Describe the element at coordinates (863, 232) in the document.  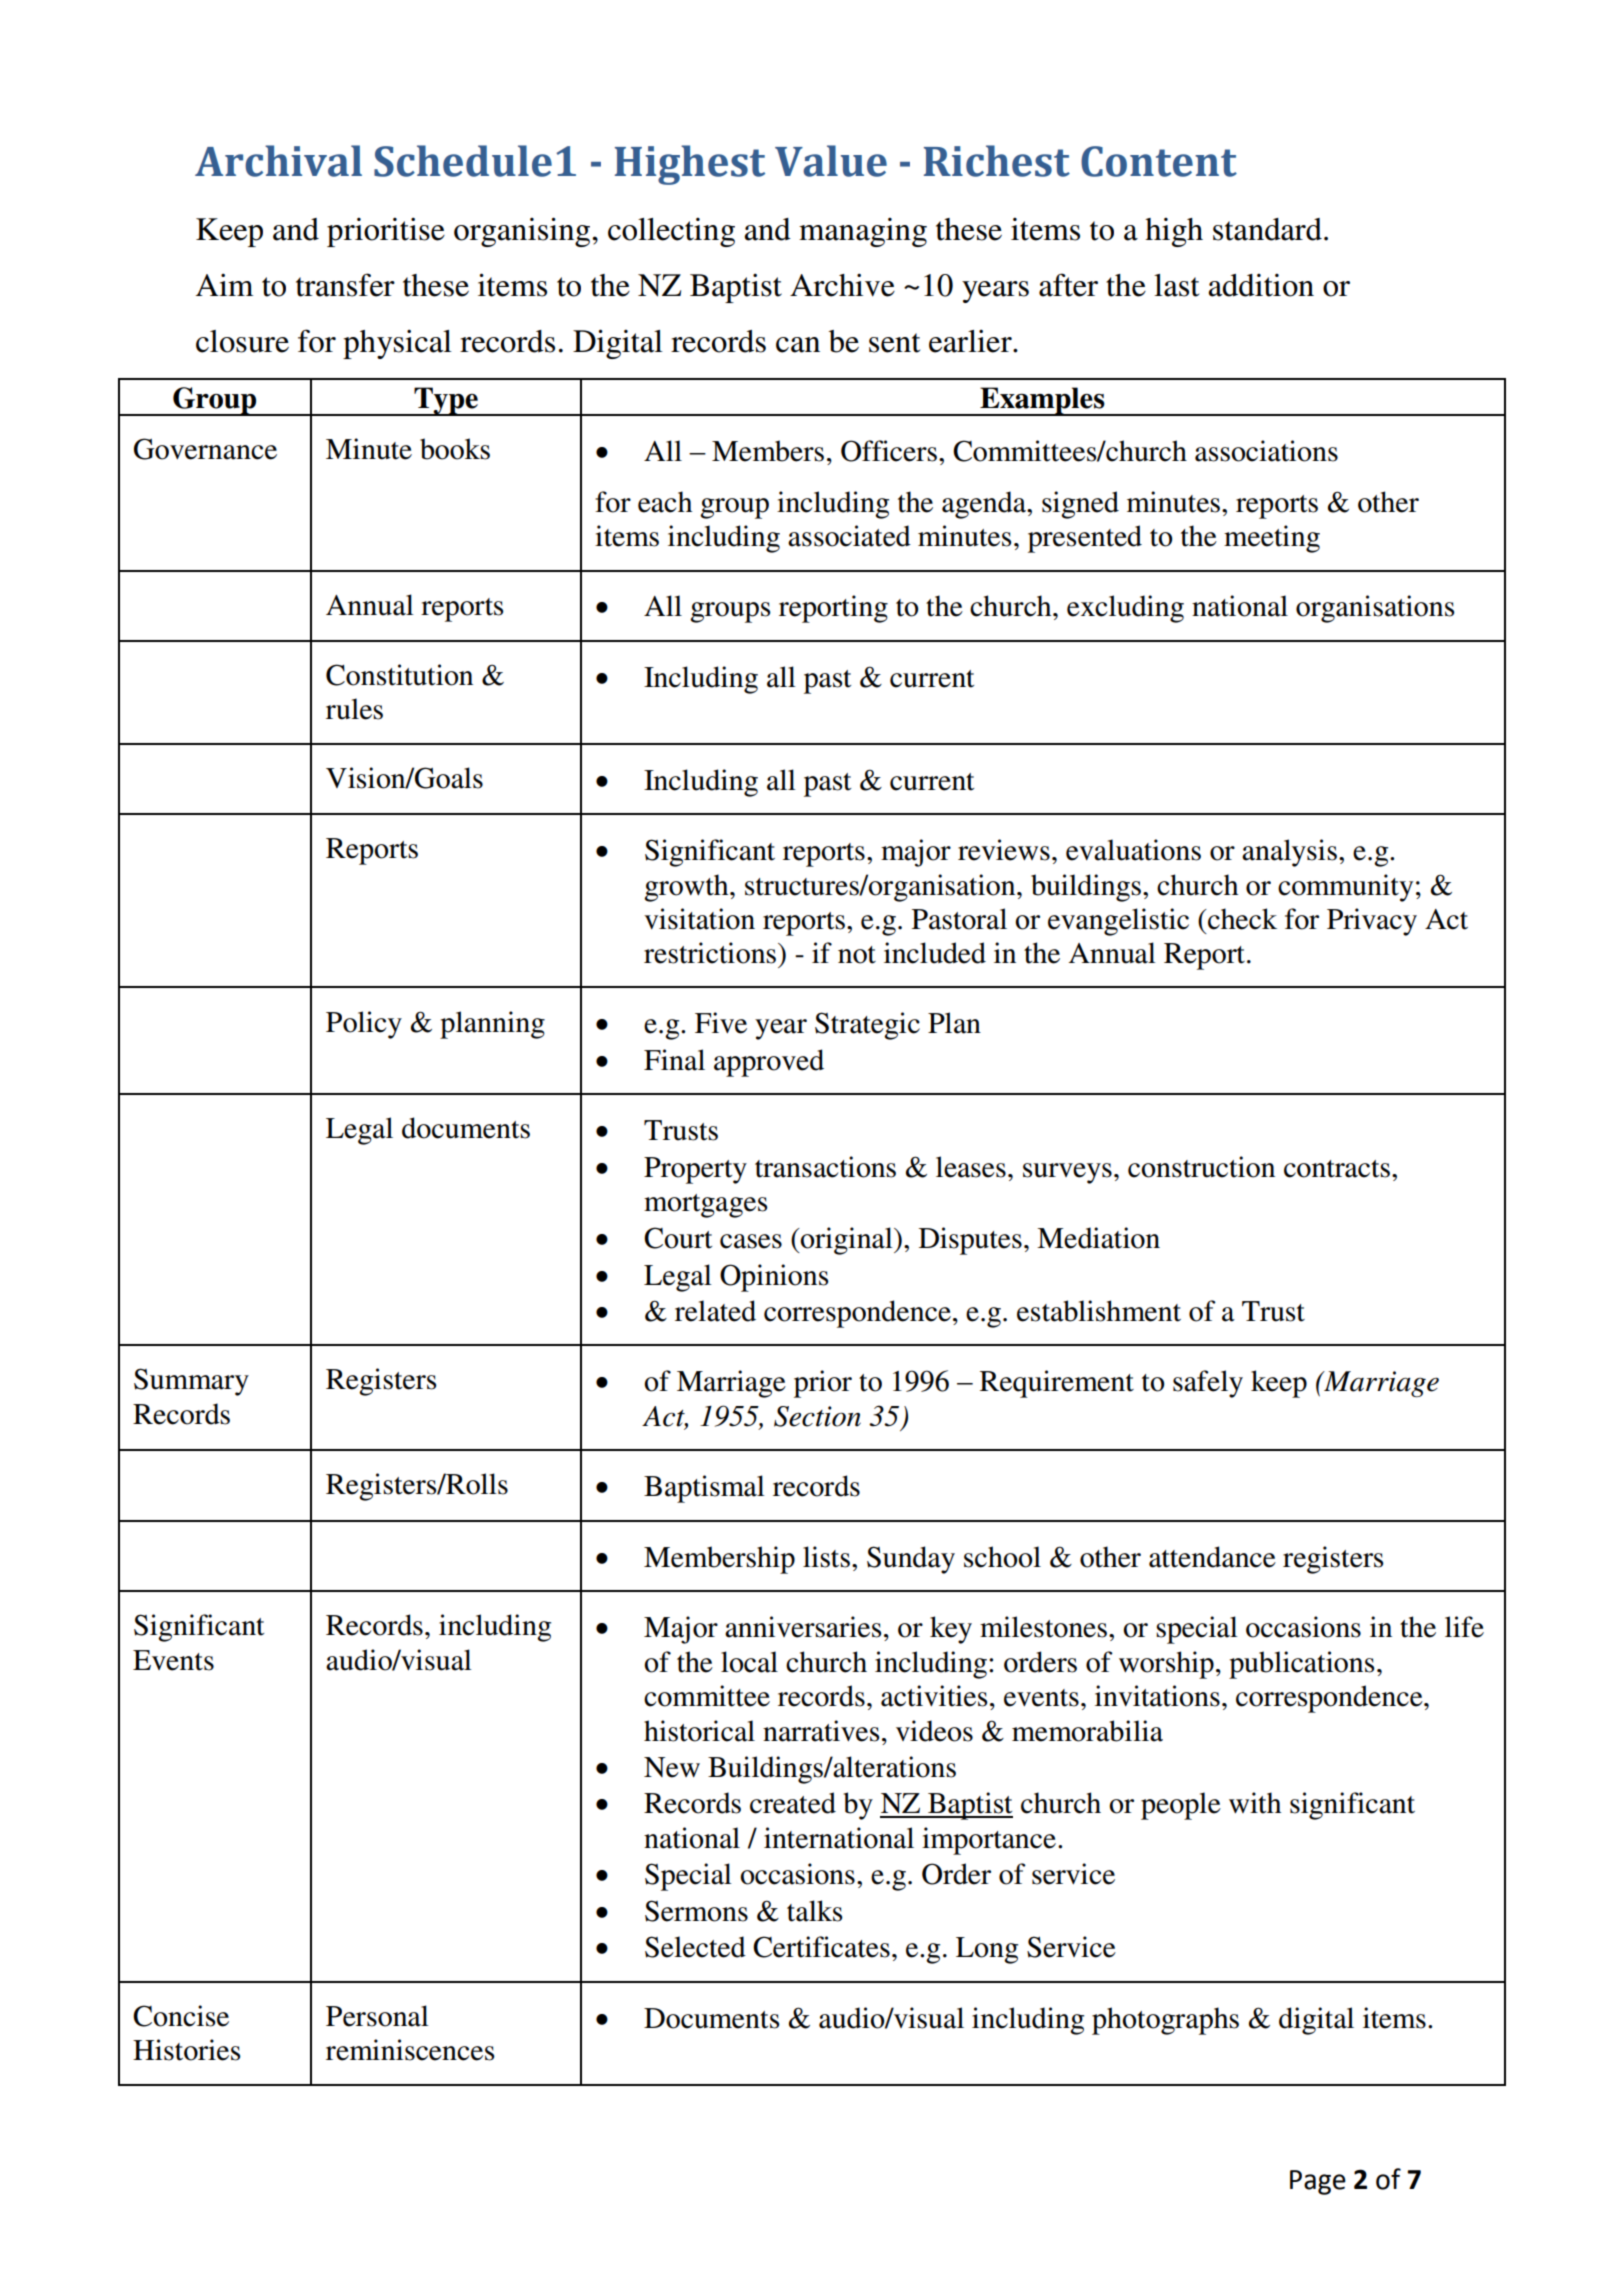
I see `managing` at that location.
